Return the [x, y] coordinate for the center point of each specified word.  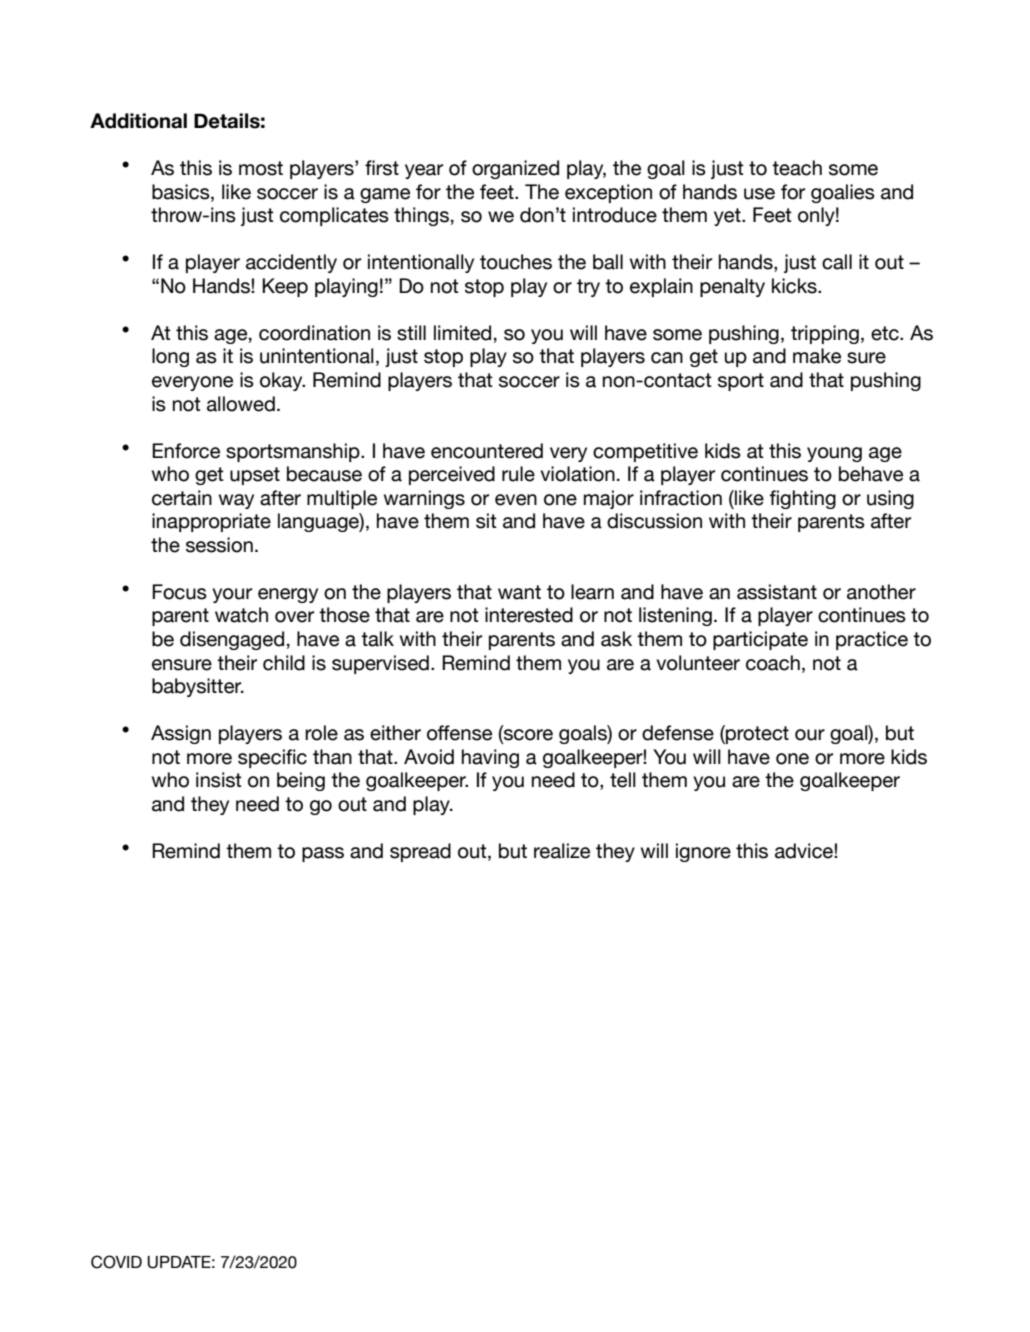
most [261, 168]
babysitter [198, 687]
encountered [487, 451]
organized [515, 169]
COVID [116, 1262]
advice [805, 851]
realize [562, 851]
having [490, 758]
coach [773, 663]
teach [797, 168]
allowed [241, 404]
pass [323, 854]
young [834, 454]
